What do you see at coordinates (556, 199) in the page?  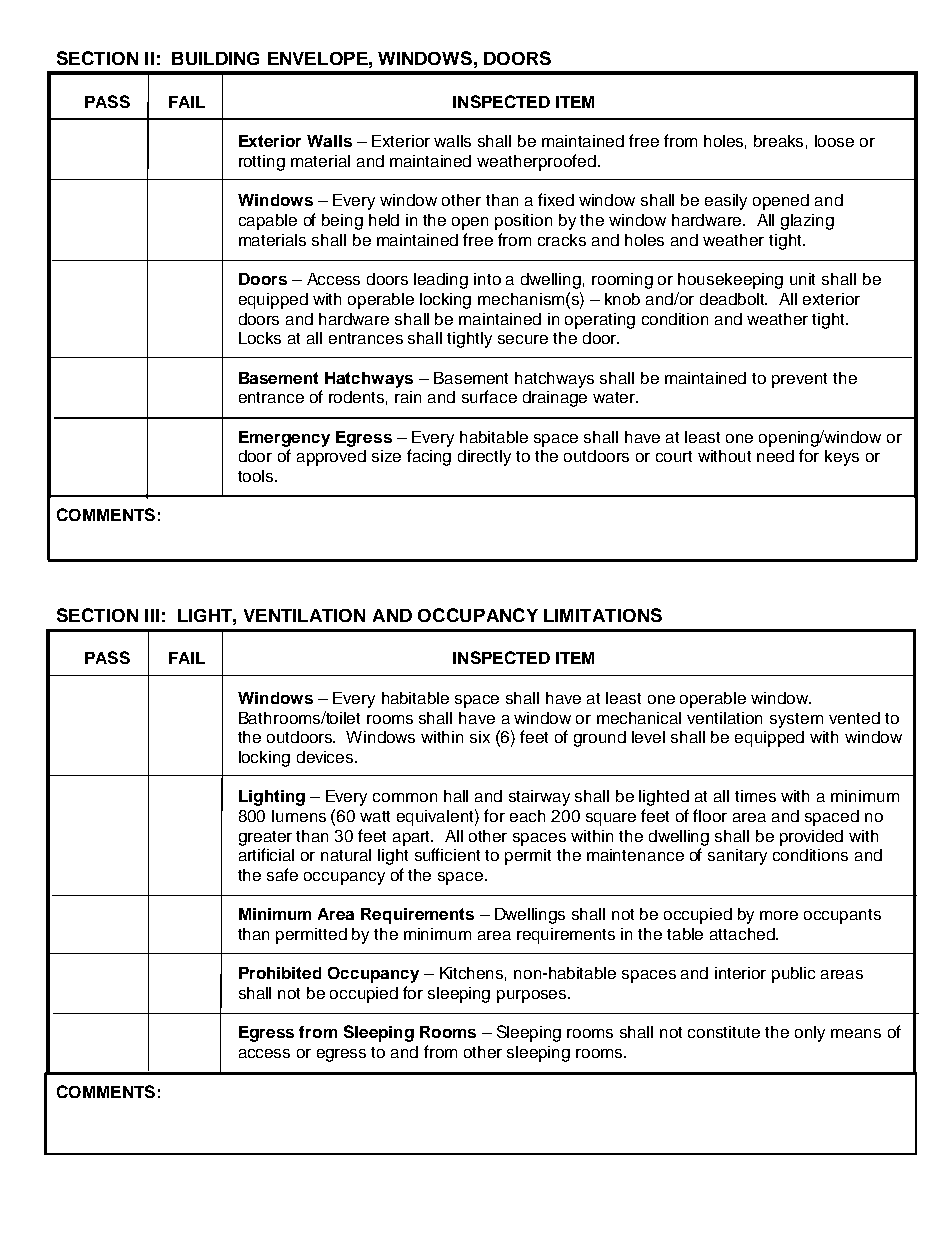 I see `fixed` at bounding box center [556, 199].
